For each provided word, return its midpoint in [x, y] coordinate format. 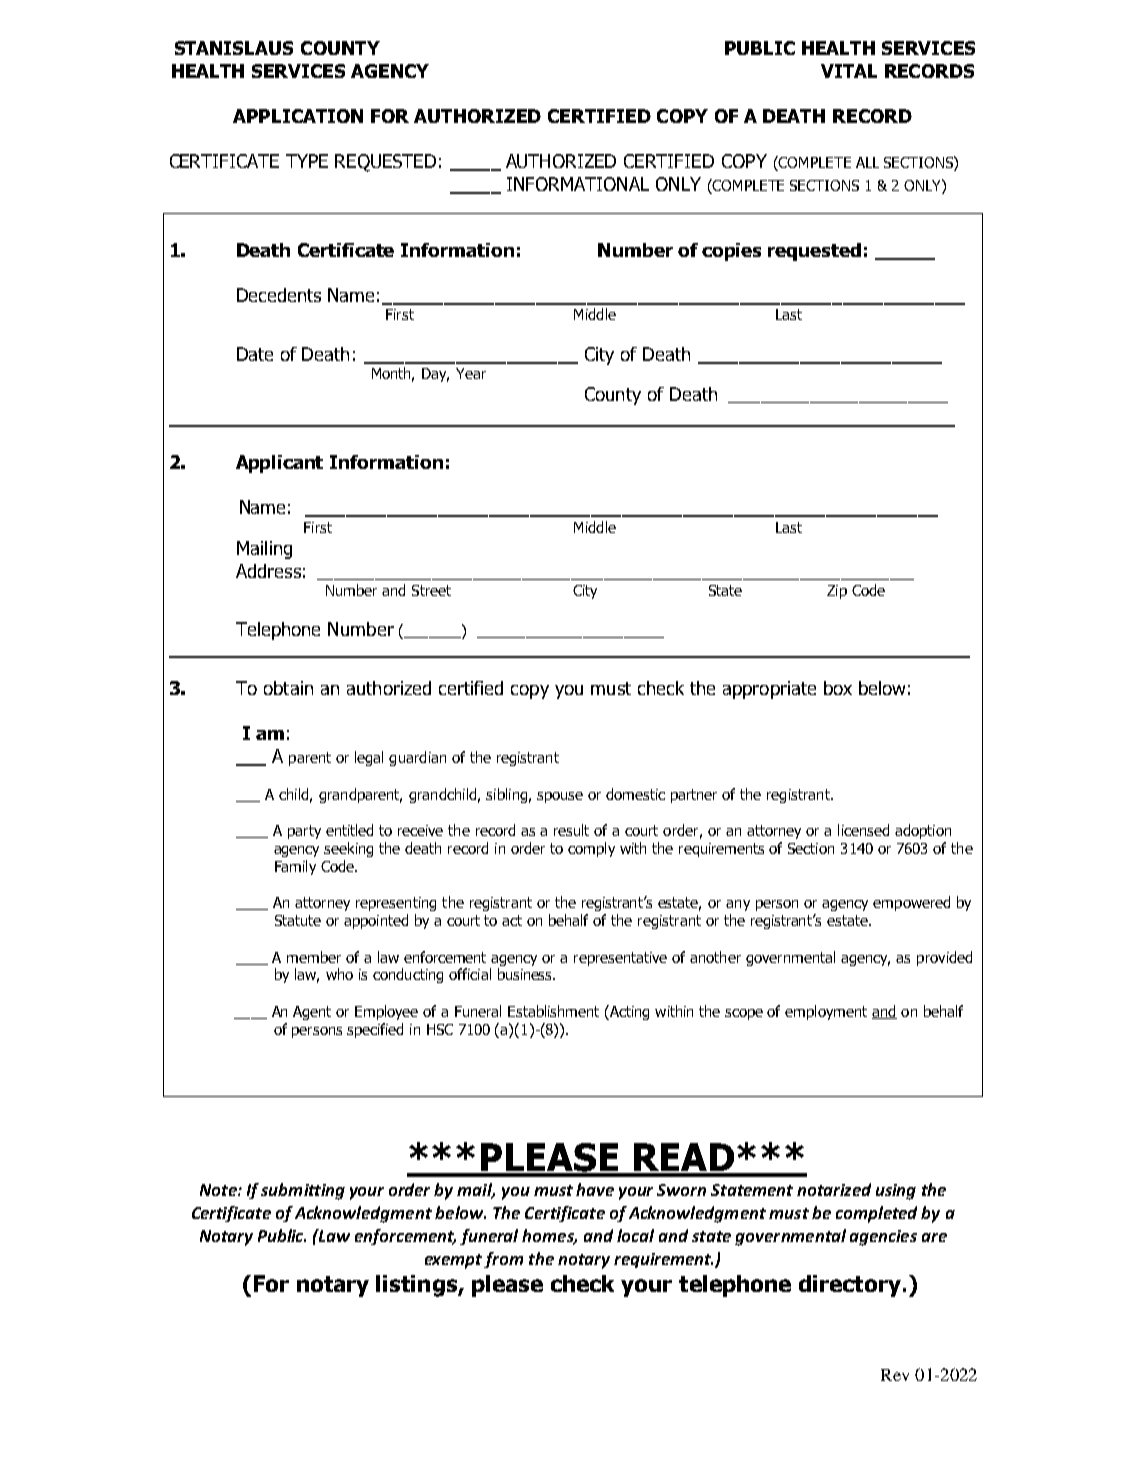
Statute [298, 920]
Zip [837, 592]
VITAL [849, 71]
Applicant [279, 464]
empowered [911, 903]
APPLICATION [298, 116]
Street [431, 590]
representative [620, 959]
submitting [303, 1191]
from [503, 1260]
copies [731, 252]
